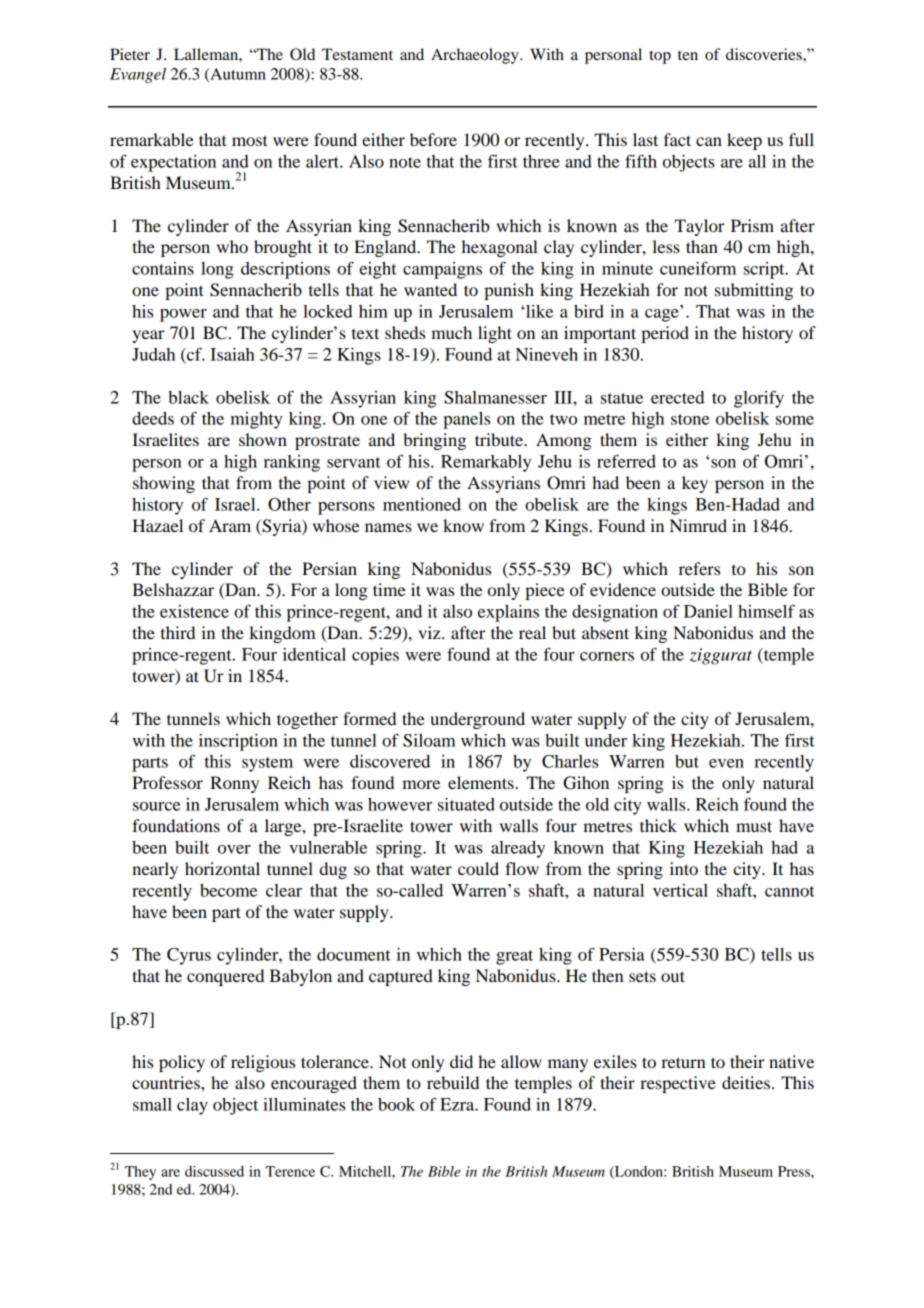 Image resolution: width=924 pixels, height=1308 pixels. I want to click on Archaeology, so click(476, 56).
